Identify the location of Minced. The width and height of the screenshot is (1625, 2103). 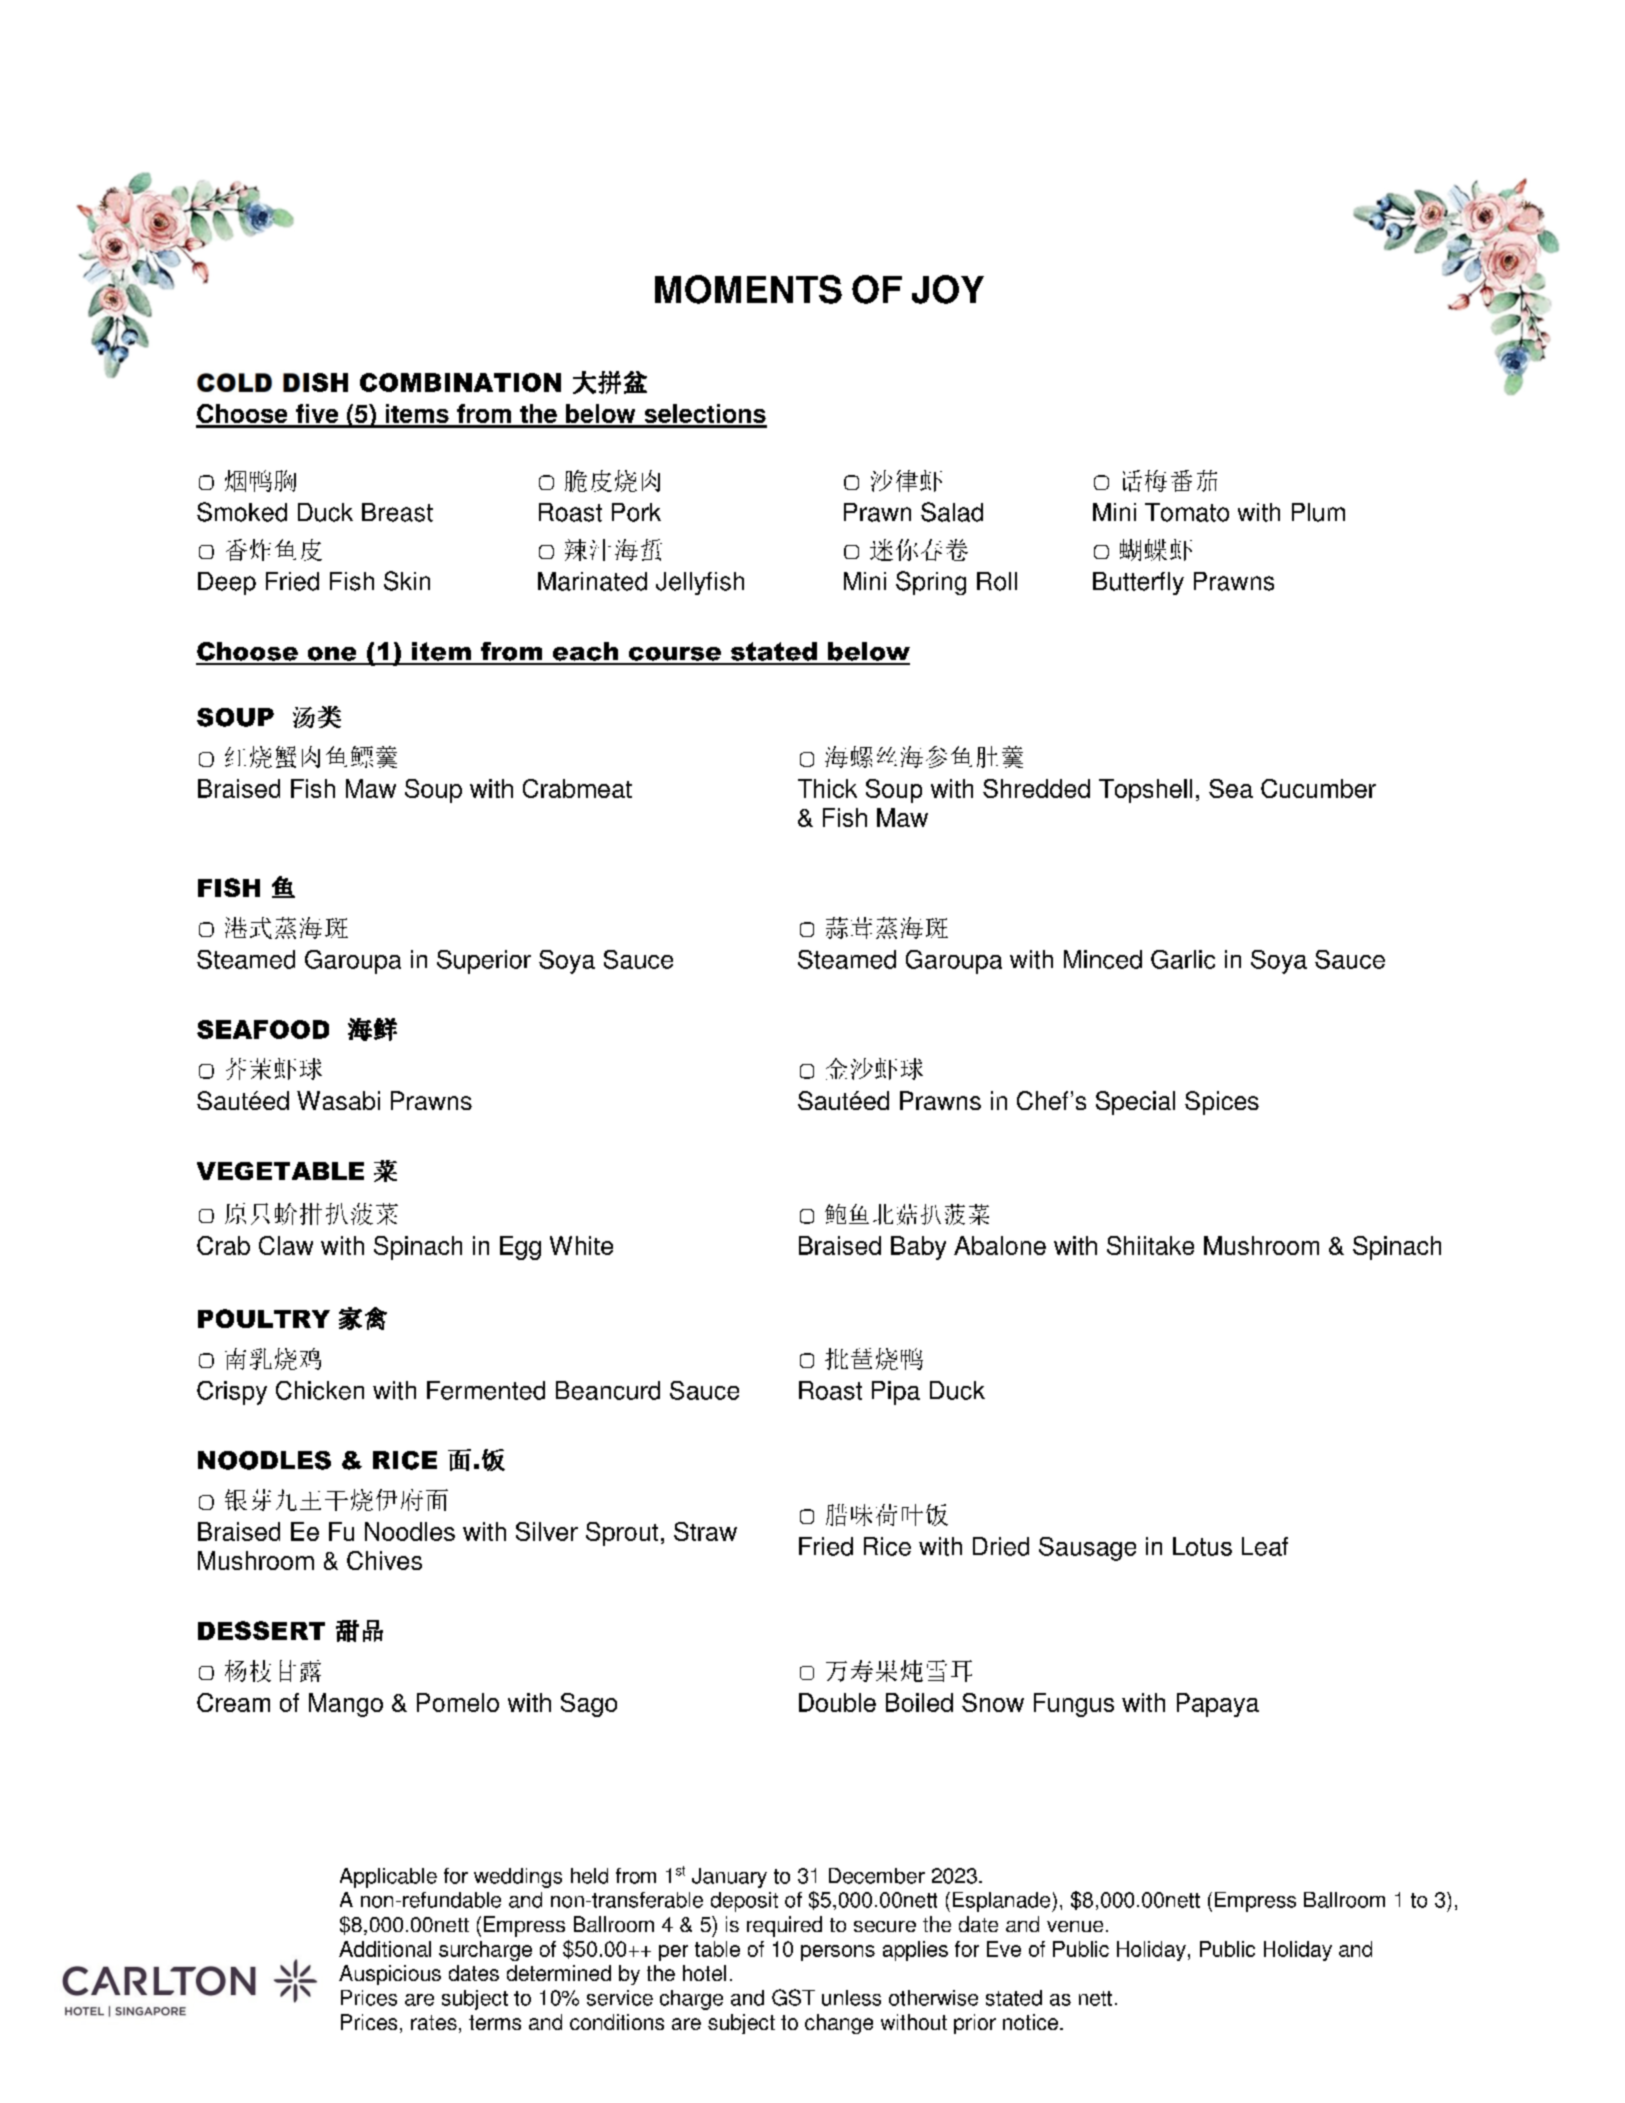
(1103, 959).
